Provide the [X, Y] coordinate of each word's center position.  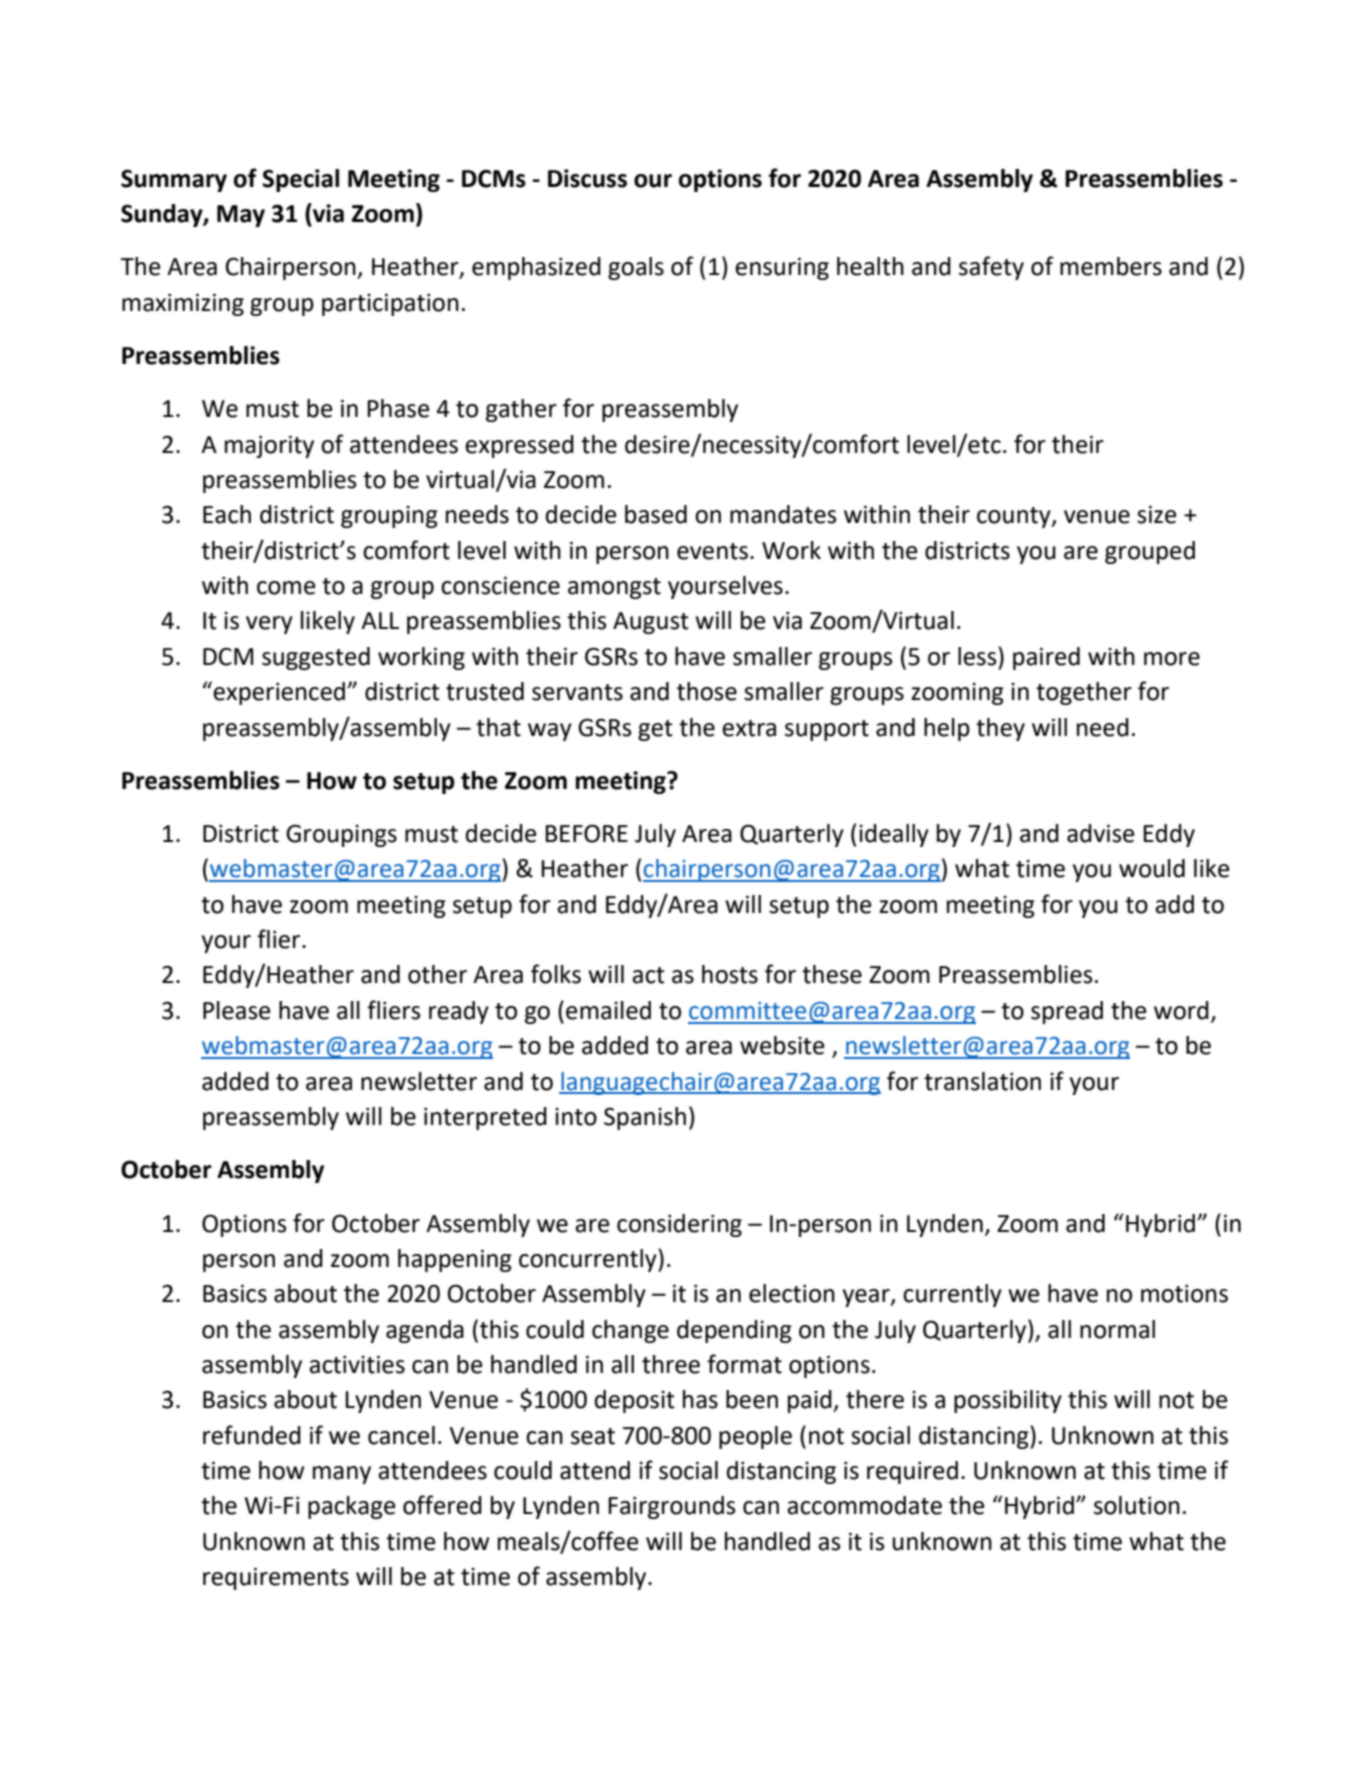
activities [357, 1364]
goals [636, 268]
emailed [608, 1010]
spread [1067, 1012]
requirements [276, 1578]
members [1111, 266]
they [1000, 729]
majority [269, 446]
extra [749, 728]
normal [1117, 1329]
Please [236, 1010]
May [241, 216]
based [656, 514]
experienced [279, 693]
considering [679, 1225]
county [1015, 517]
